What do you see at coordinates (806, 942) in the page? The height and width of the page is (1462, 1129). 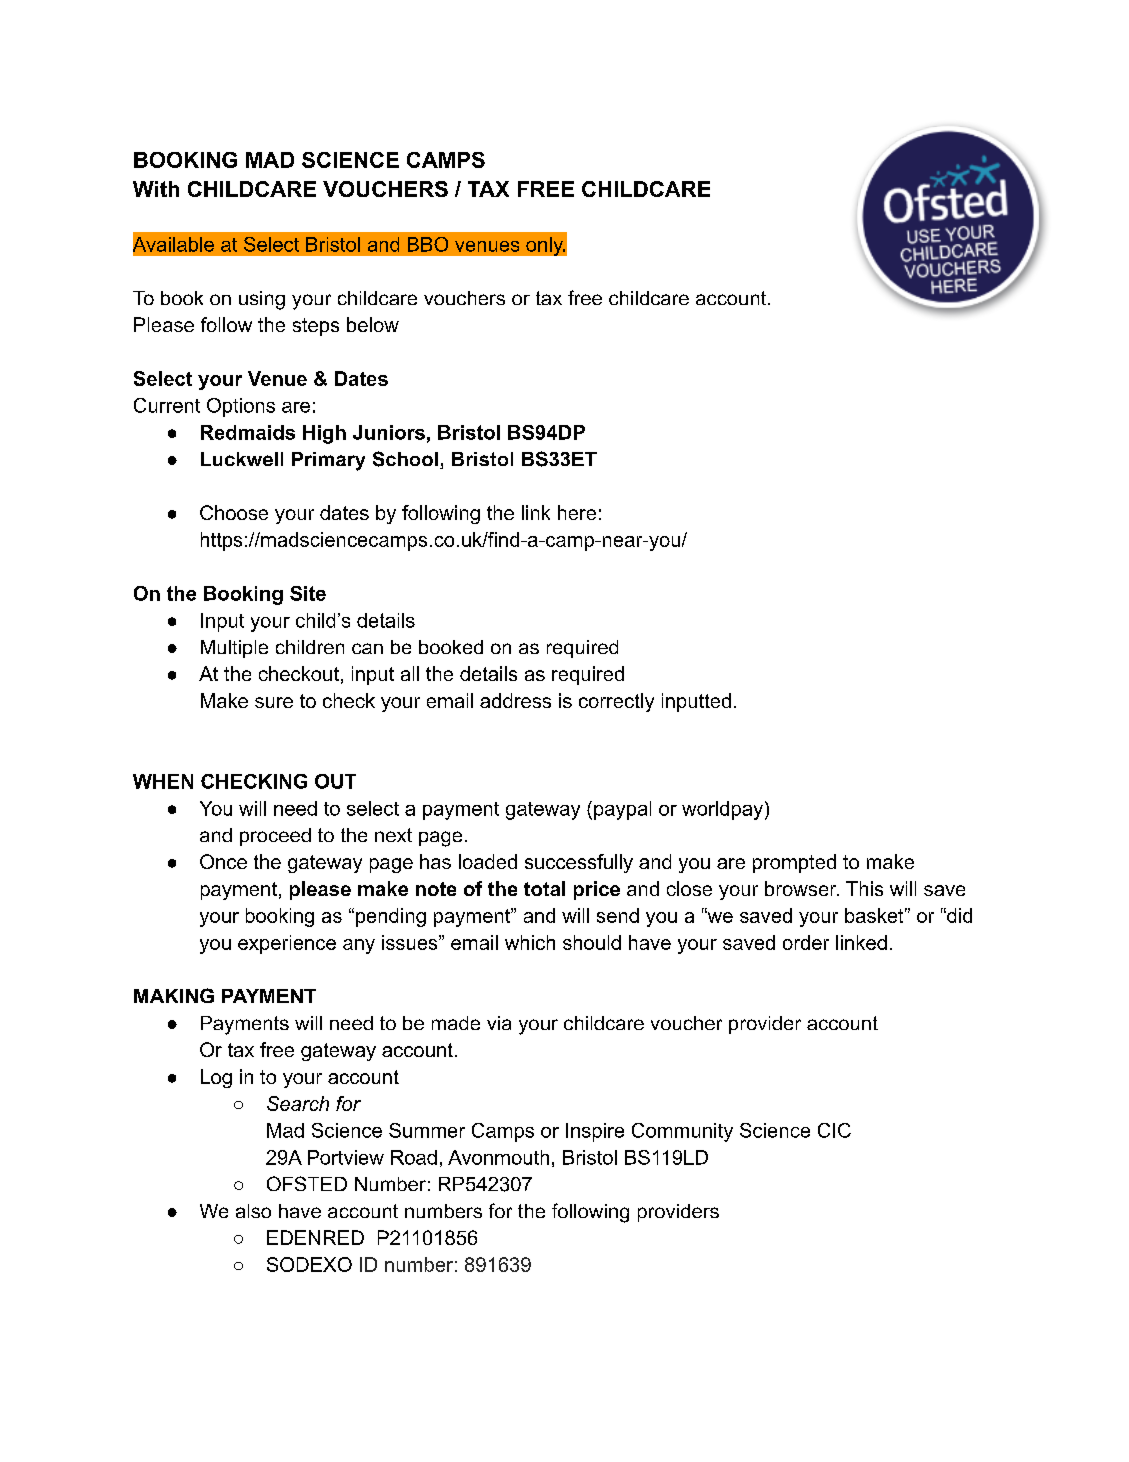 I see `order` at bounding box center [806, 942].
